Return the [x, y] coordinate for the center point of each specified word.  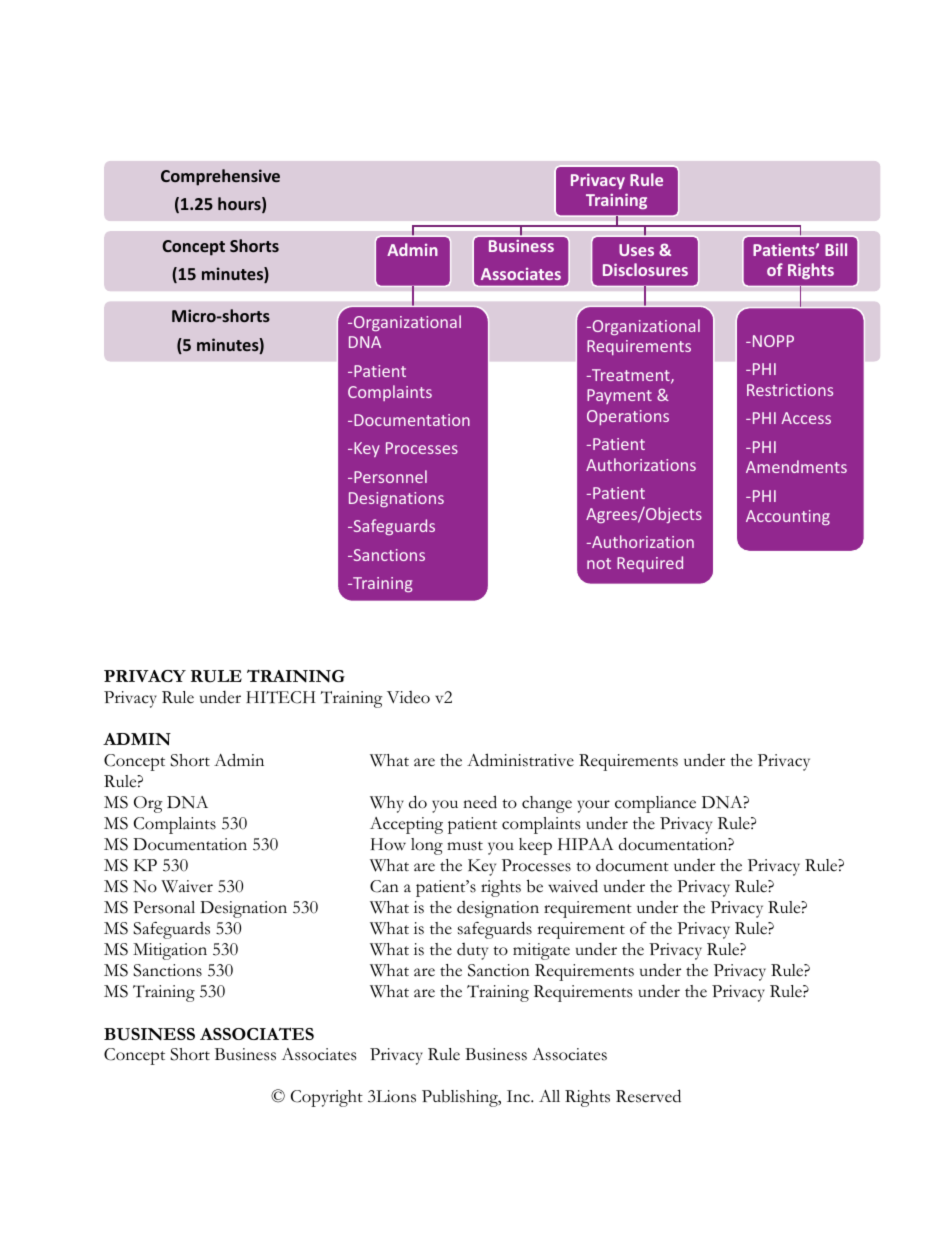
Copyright [327, 1098]
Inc [519, 1096]
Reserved [648, 1096]
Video [408, 697]
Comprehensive [220, 177]
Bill [836, 249]
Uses [636, 250]
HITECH [281, 697]
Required [650, 564]
